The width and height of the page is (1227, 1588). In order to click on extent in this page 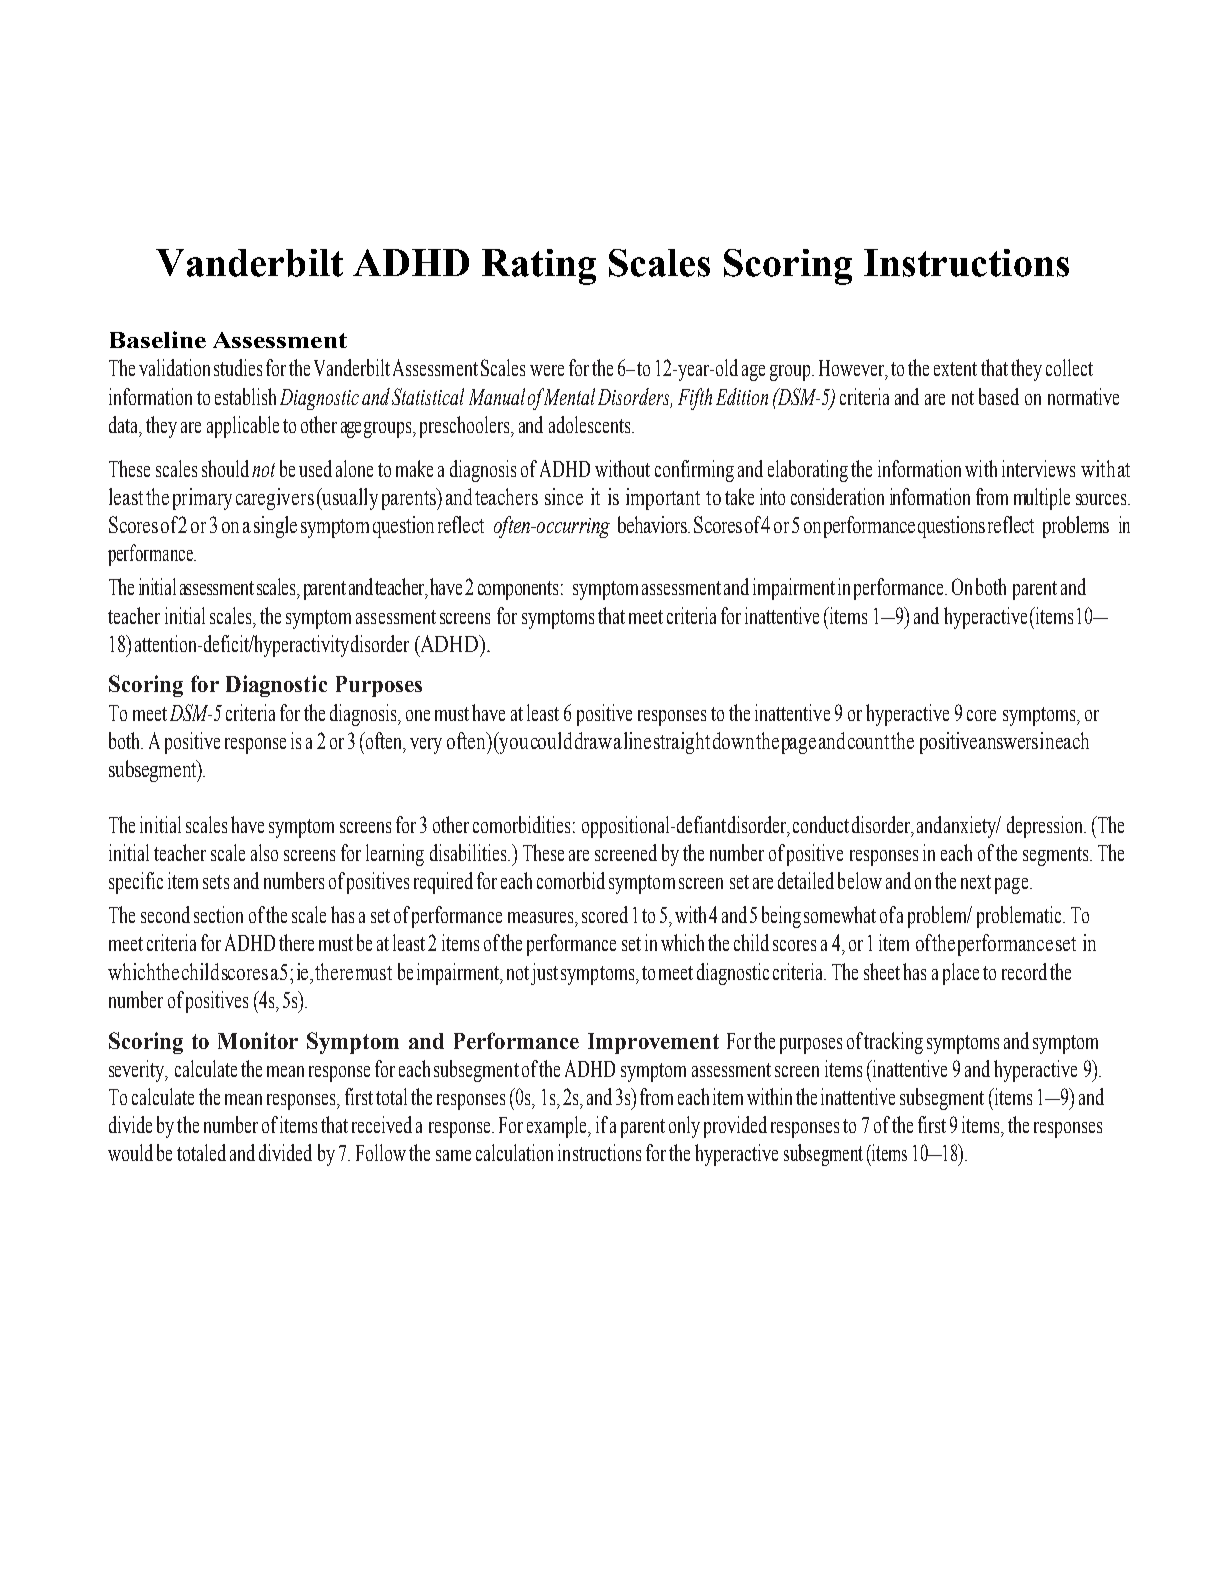, I will do `click(955, 369)`.
